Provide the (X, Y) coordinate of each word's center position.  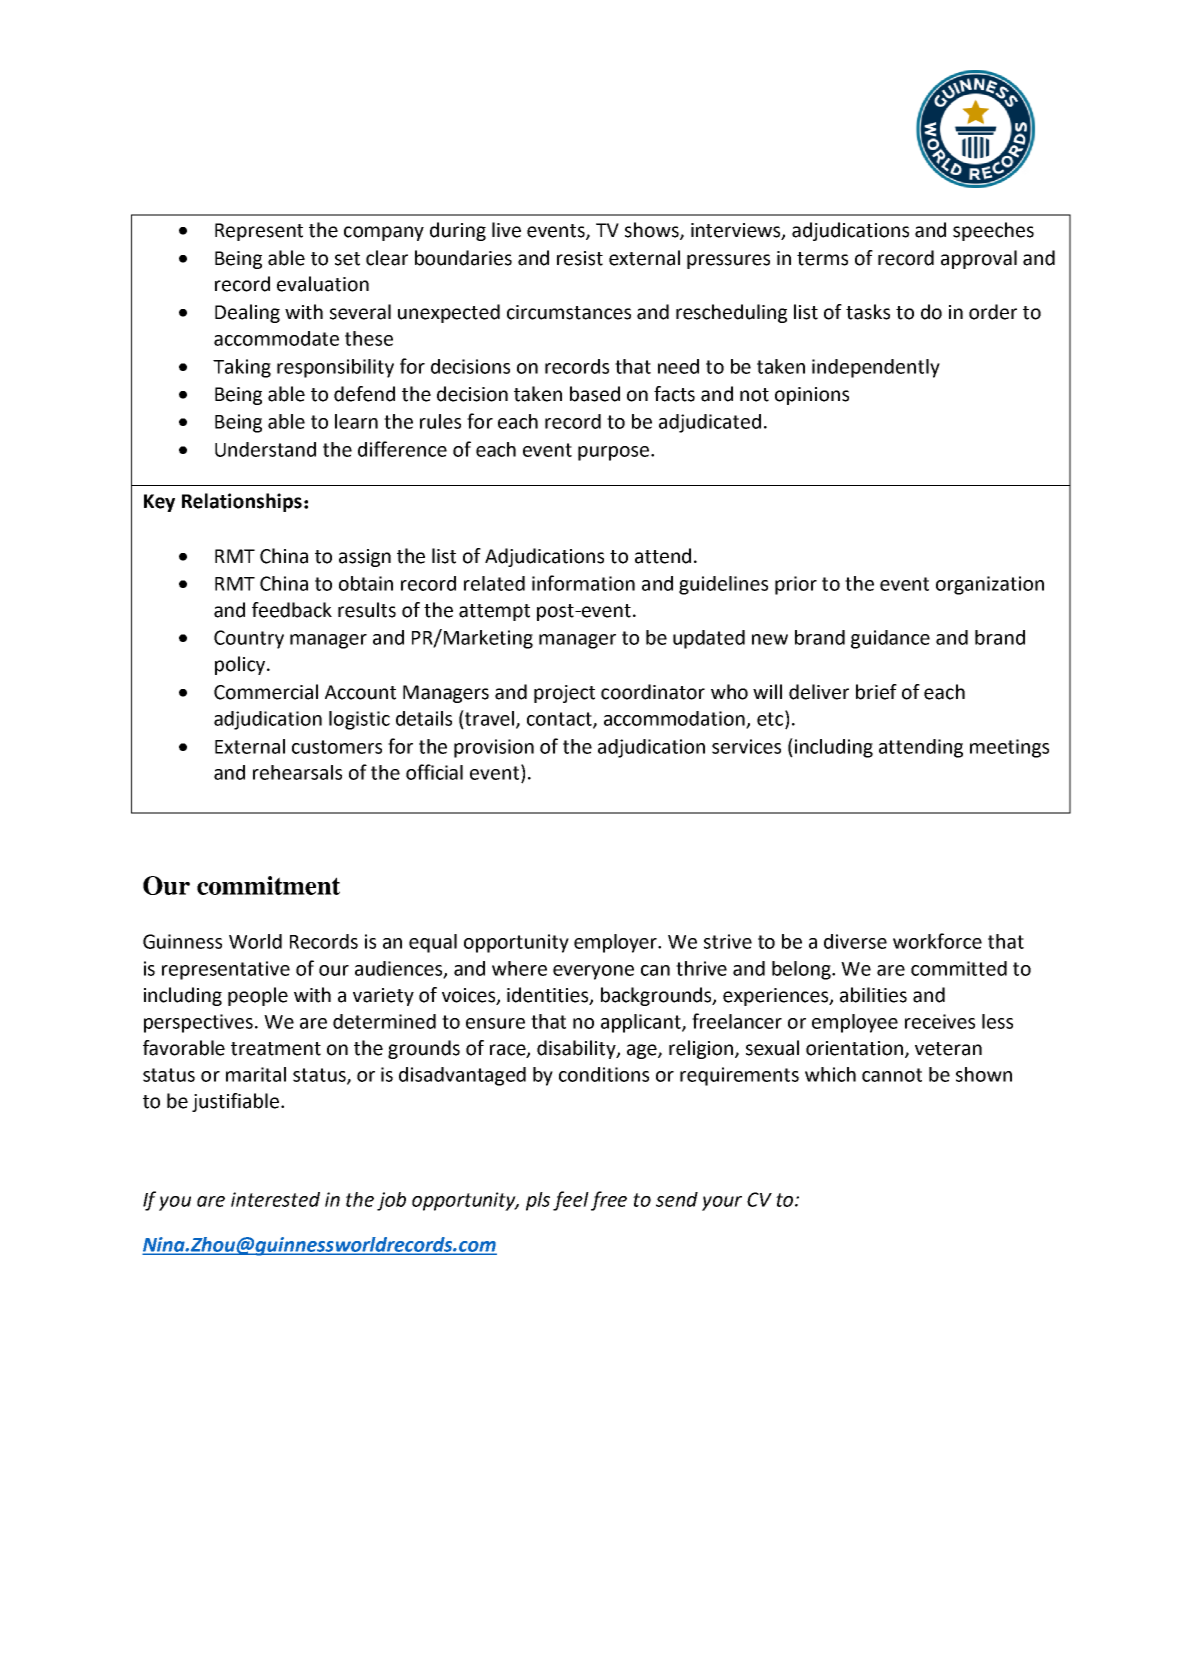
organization (990, 585)
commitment (268, 885)
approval (979, 259)
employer (617, 943)
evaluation (323, 284)
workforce (937, 941)
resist (580, 258)
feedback (292, 610)
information (583, 583)
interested (275, 1199)
